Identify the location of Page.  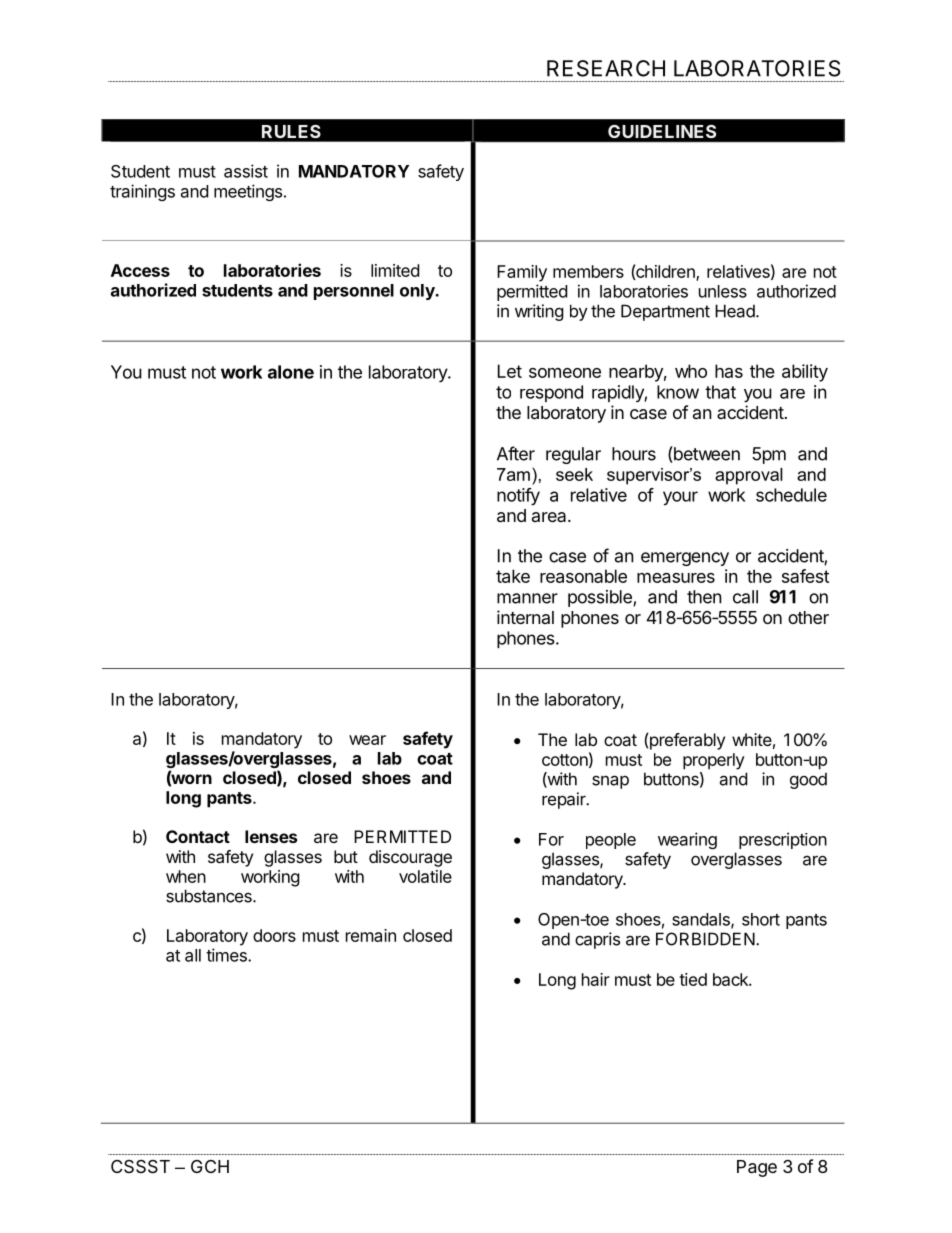
(757, 1168).
